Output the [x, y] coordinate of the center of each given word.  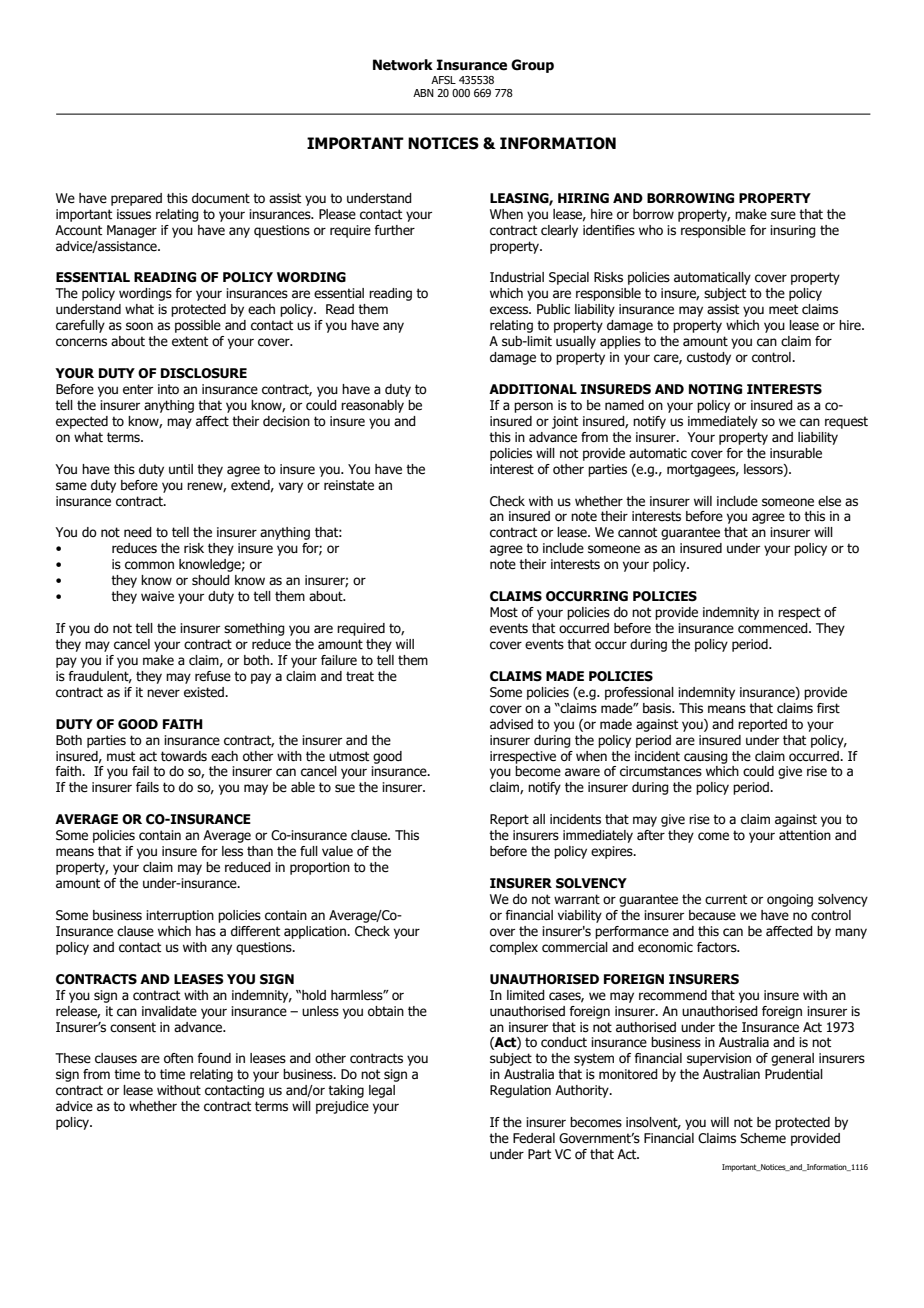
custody [709, 358]
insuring [793, 231]
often [178, 1058]
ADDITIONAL [533, 389]
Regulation [520, 1091]
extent [190, 341]
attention [805, 835]
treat [360, 676]
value [337, 851]
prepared [136, 199]
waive [157, 596]
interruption [180, 916]
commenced [774, 628]
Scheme [763, 1138]
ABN [423, 93]
